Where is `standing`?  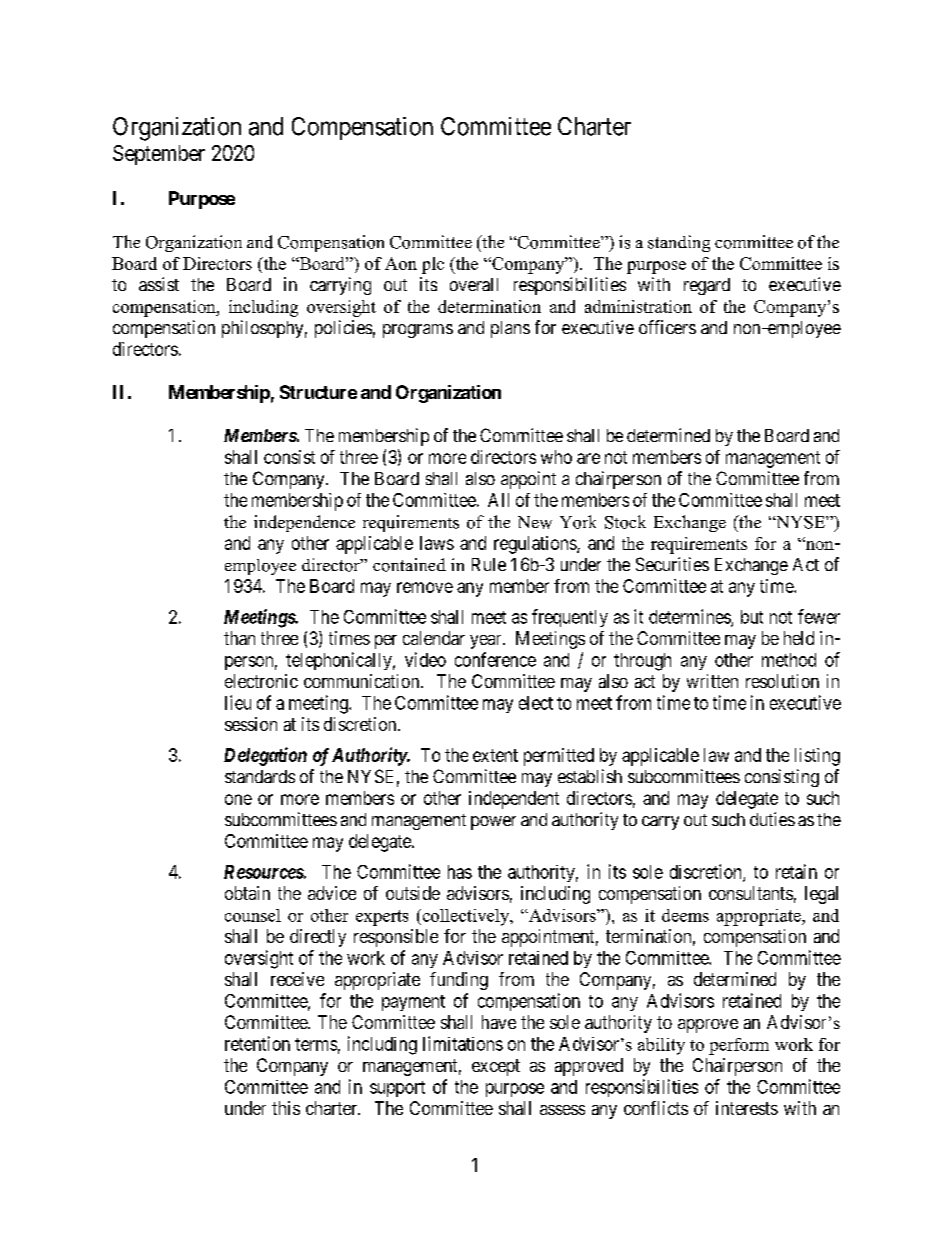
standing is located at coordinates (679, 243).
